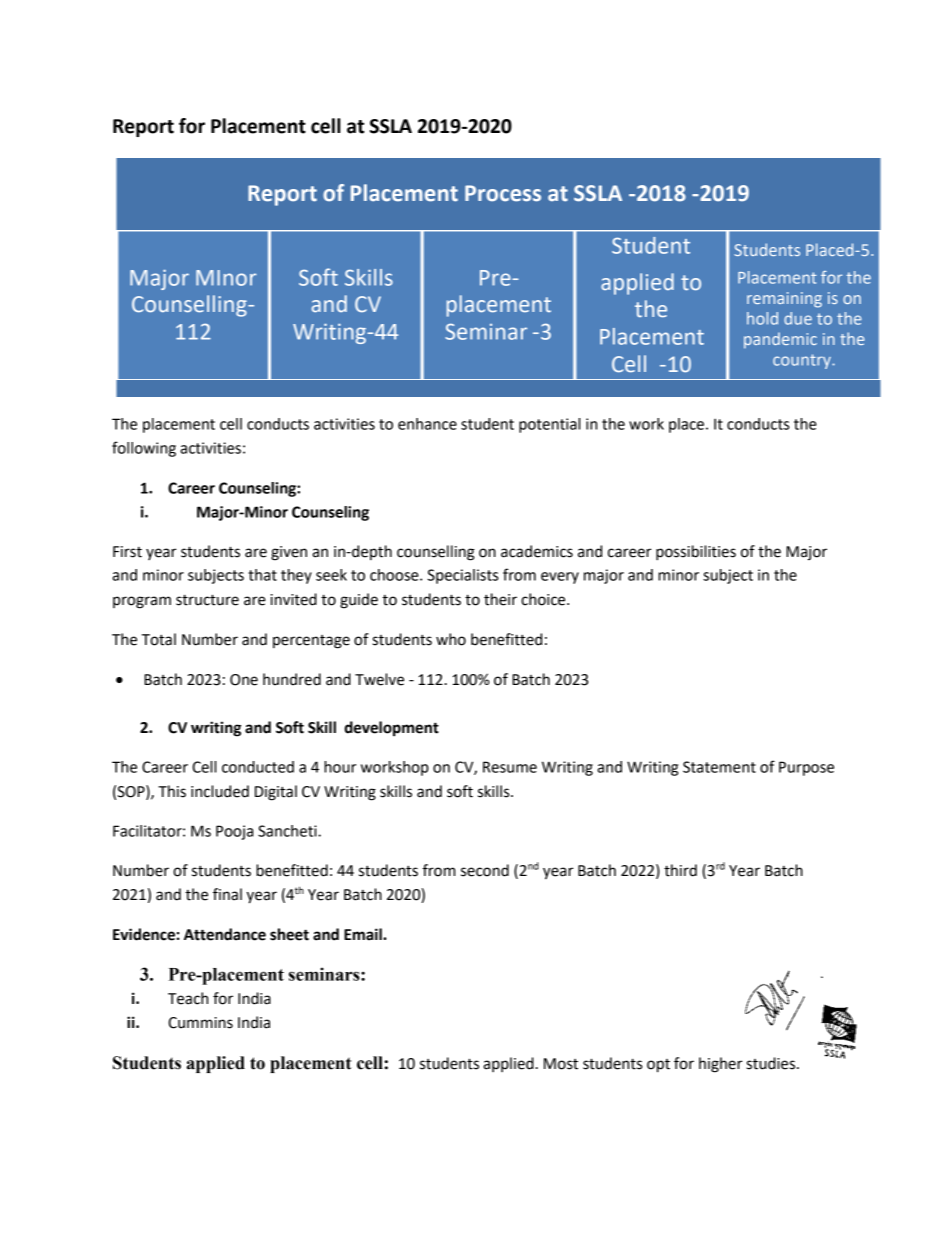 The image size is (952, 1233). What do you see at coordinates (680, 870) in the screenshot?
I see `third` at bounding box center [680, 870].
